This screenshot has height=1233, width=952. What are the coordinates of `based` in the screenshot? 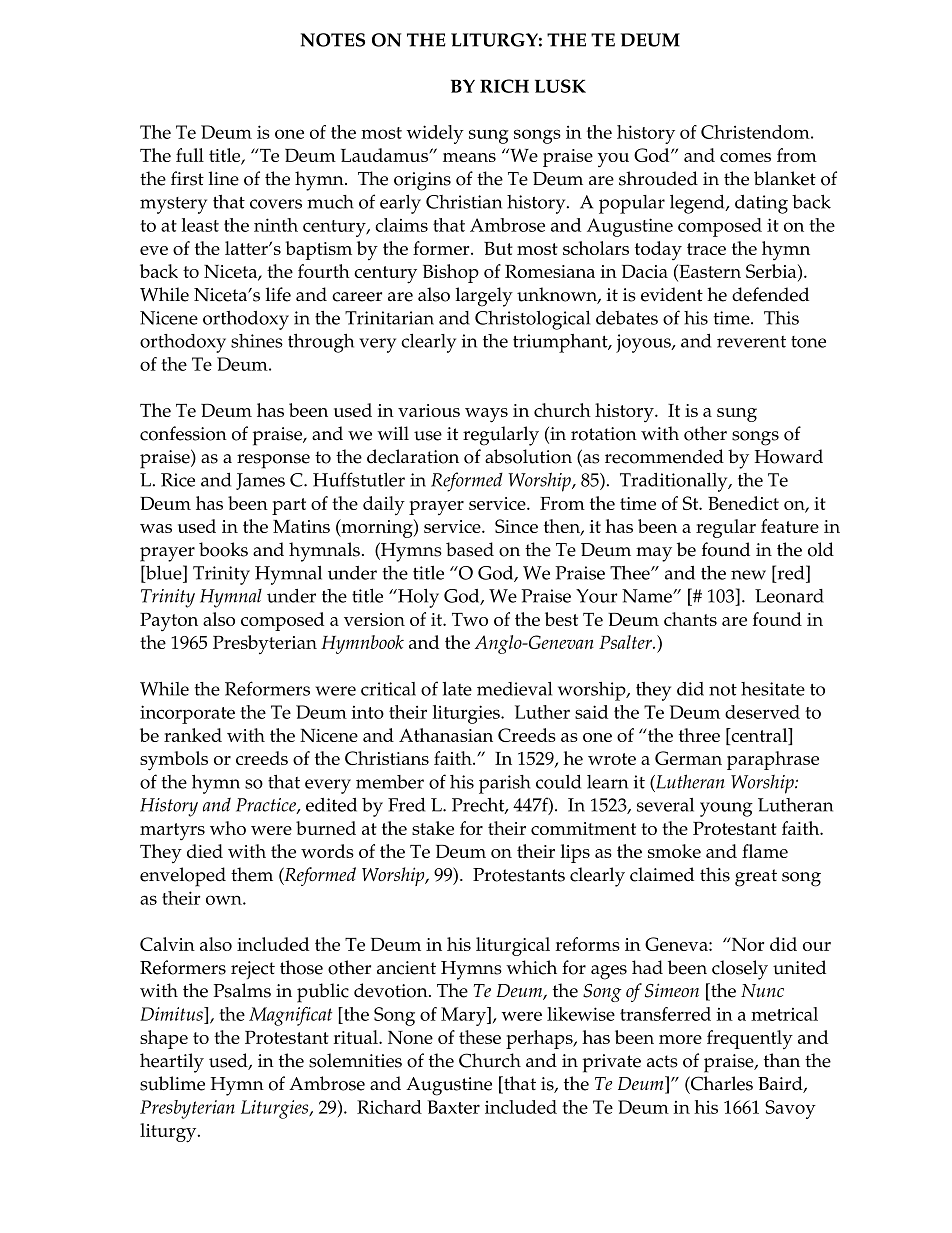 It's located at (470, 549).
